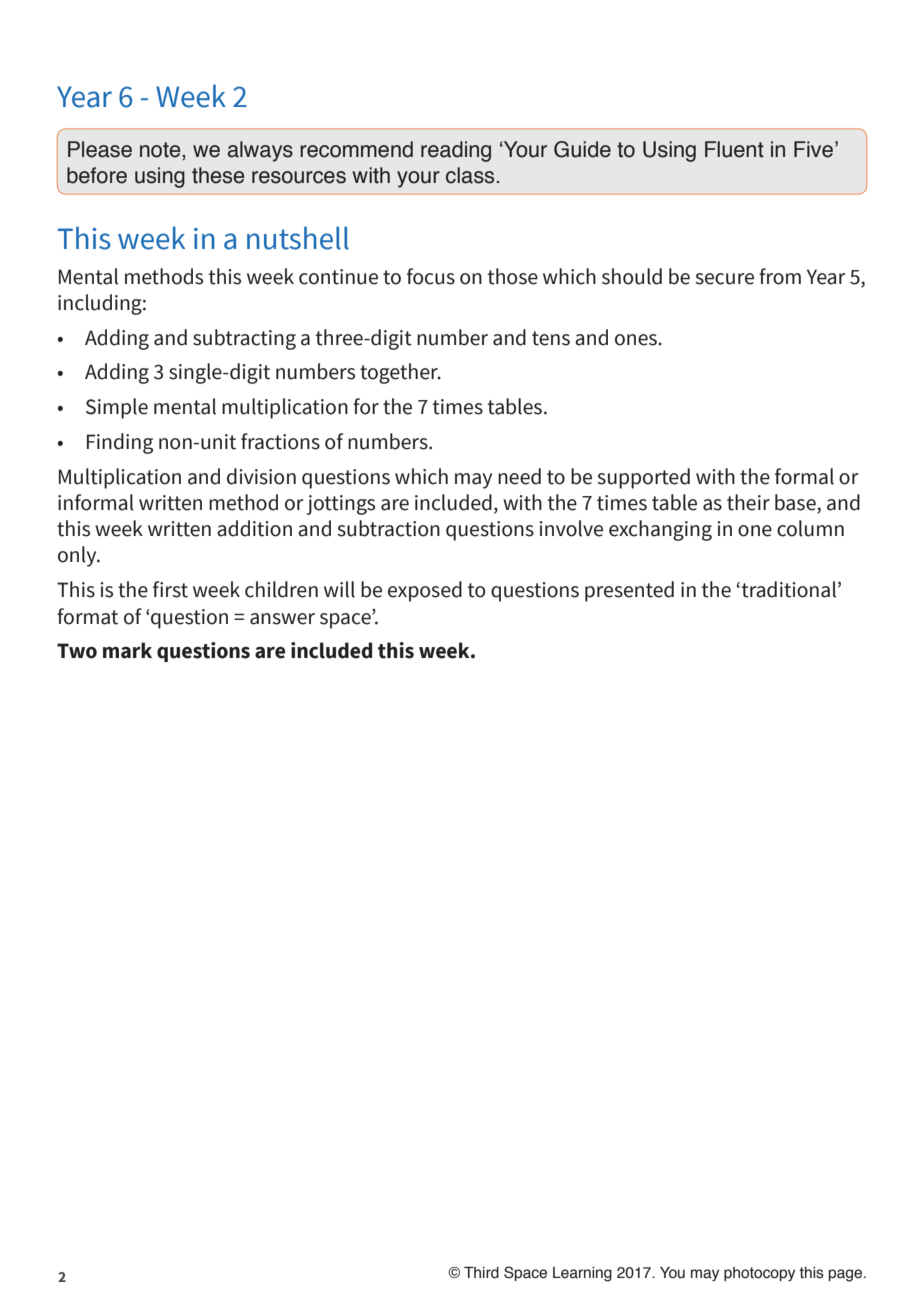 The height and width of the page is (1308, 924). I want to click on presented, so click(629, 591).
